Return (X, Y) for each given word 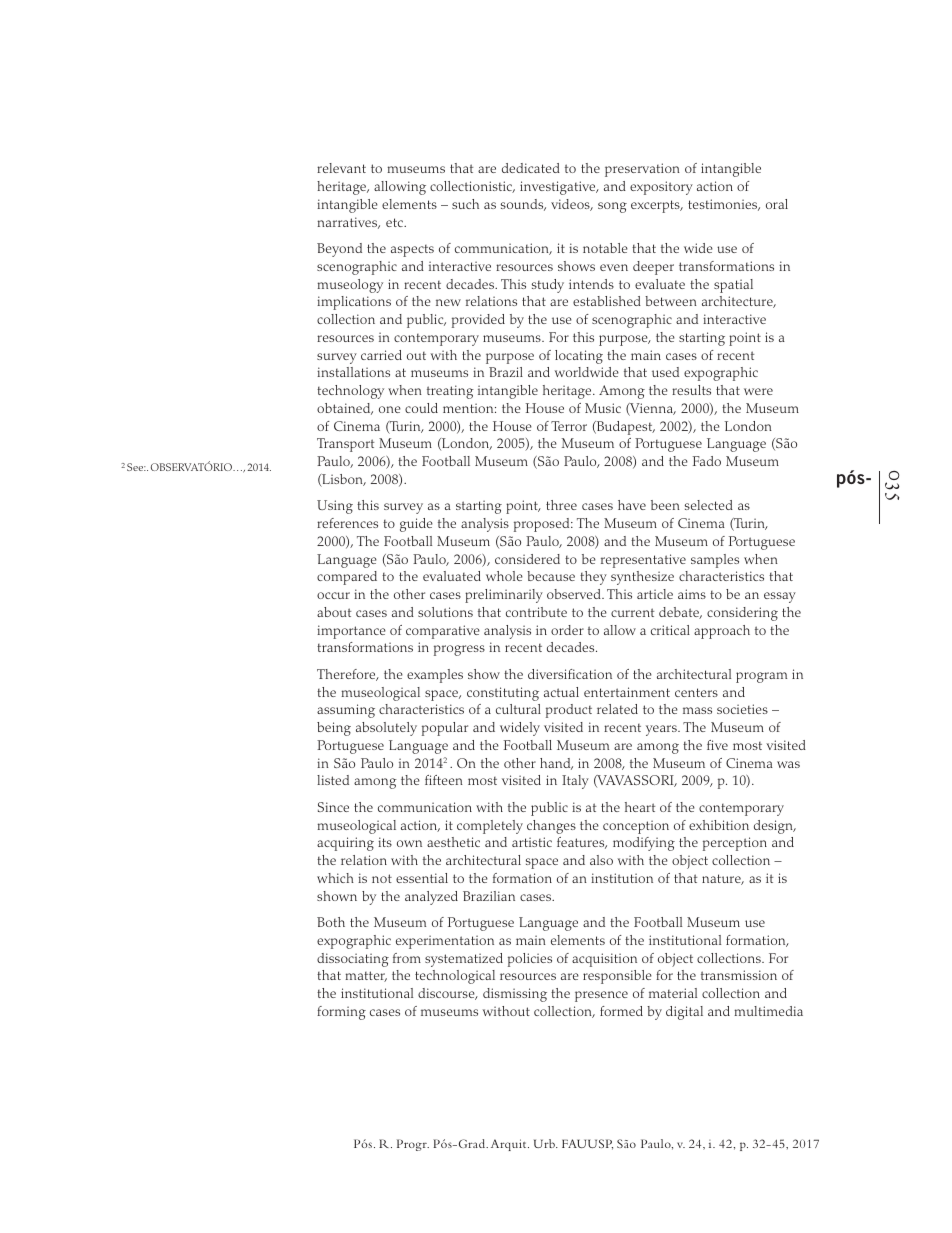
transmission (739, 975)
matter (366, 976)
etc (395, 222)
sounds (523, 205)
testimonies (724, 205)
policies (530, 960)
